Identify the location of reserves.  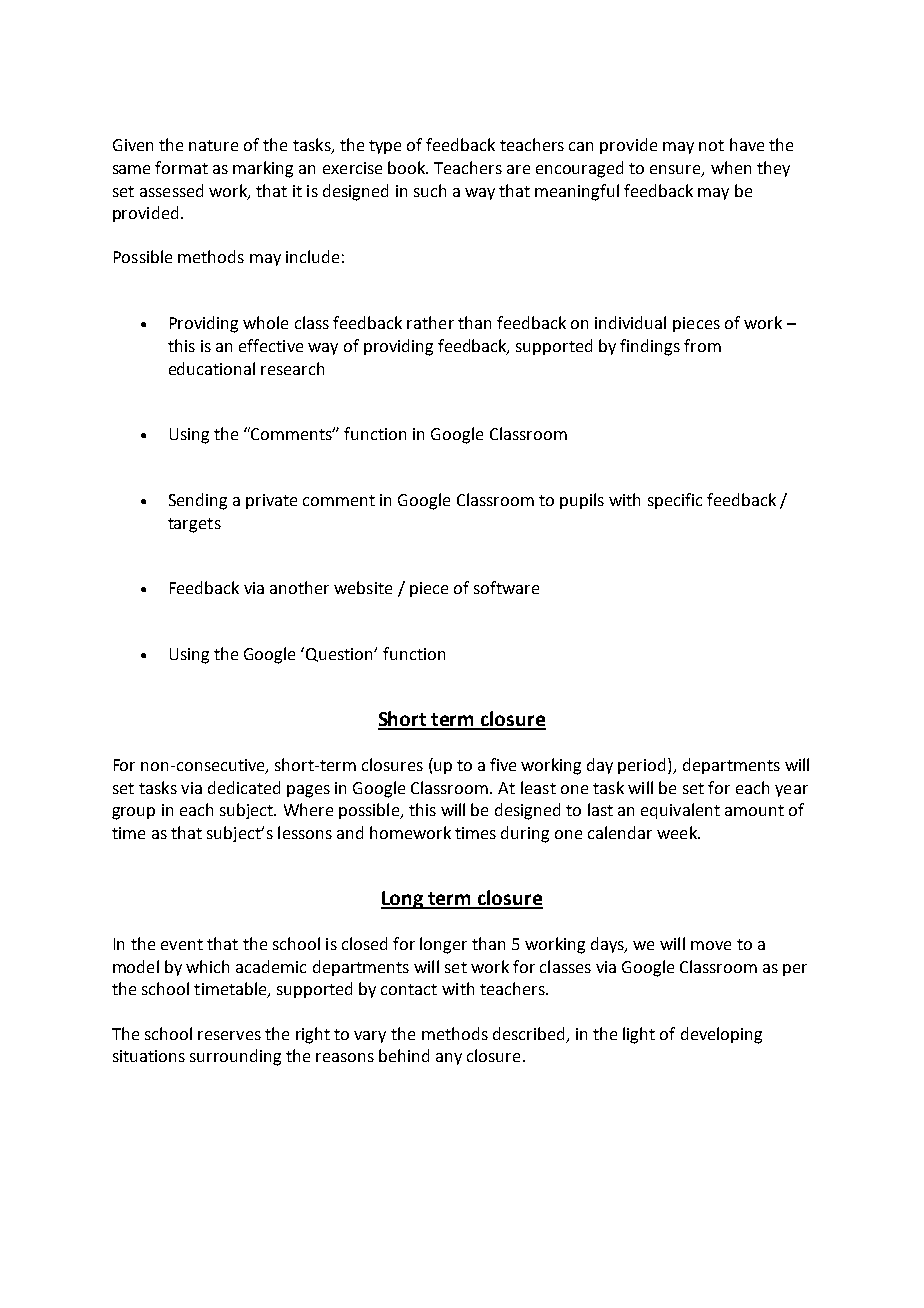
(229, 1035).
